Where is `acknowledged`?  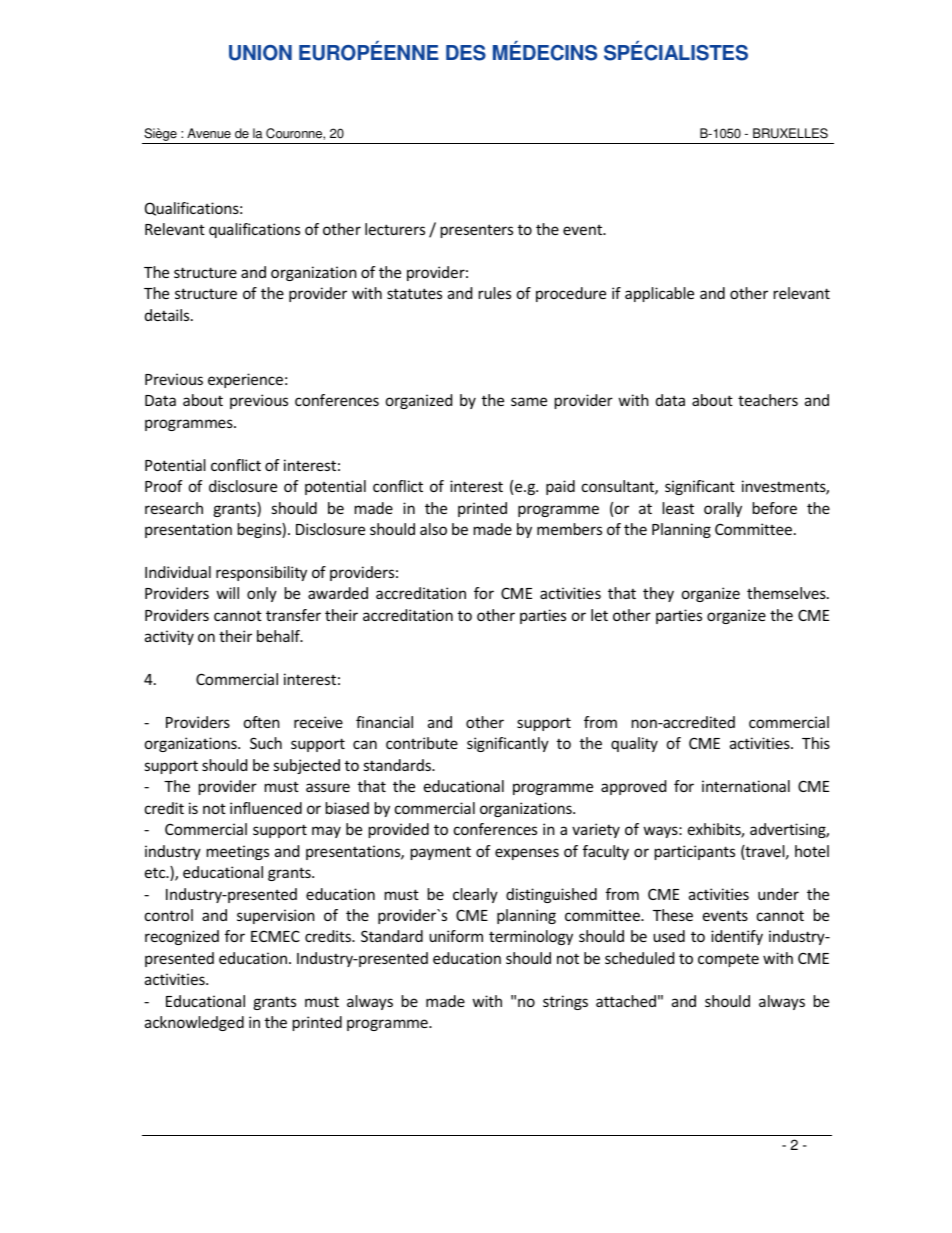 acknowledged is located at coordinates (194, 1023).
